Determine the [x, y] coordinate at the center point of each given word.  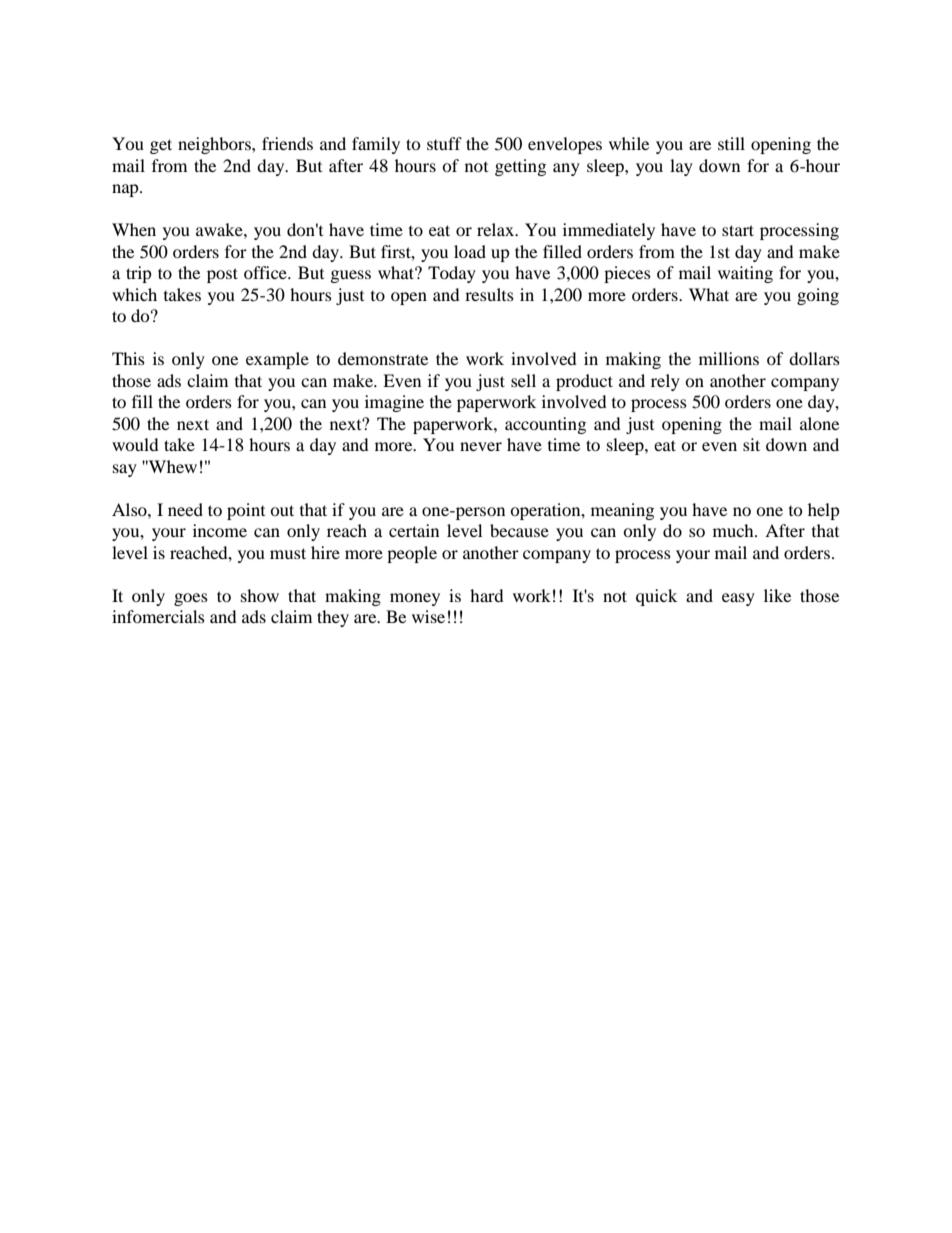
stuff [444, 143]
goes [191, 599]
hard [487, 595]
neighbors [215, 145]
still [731, 143]
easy [738, 599]
